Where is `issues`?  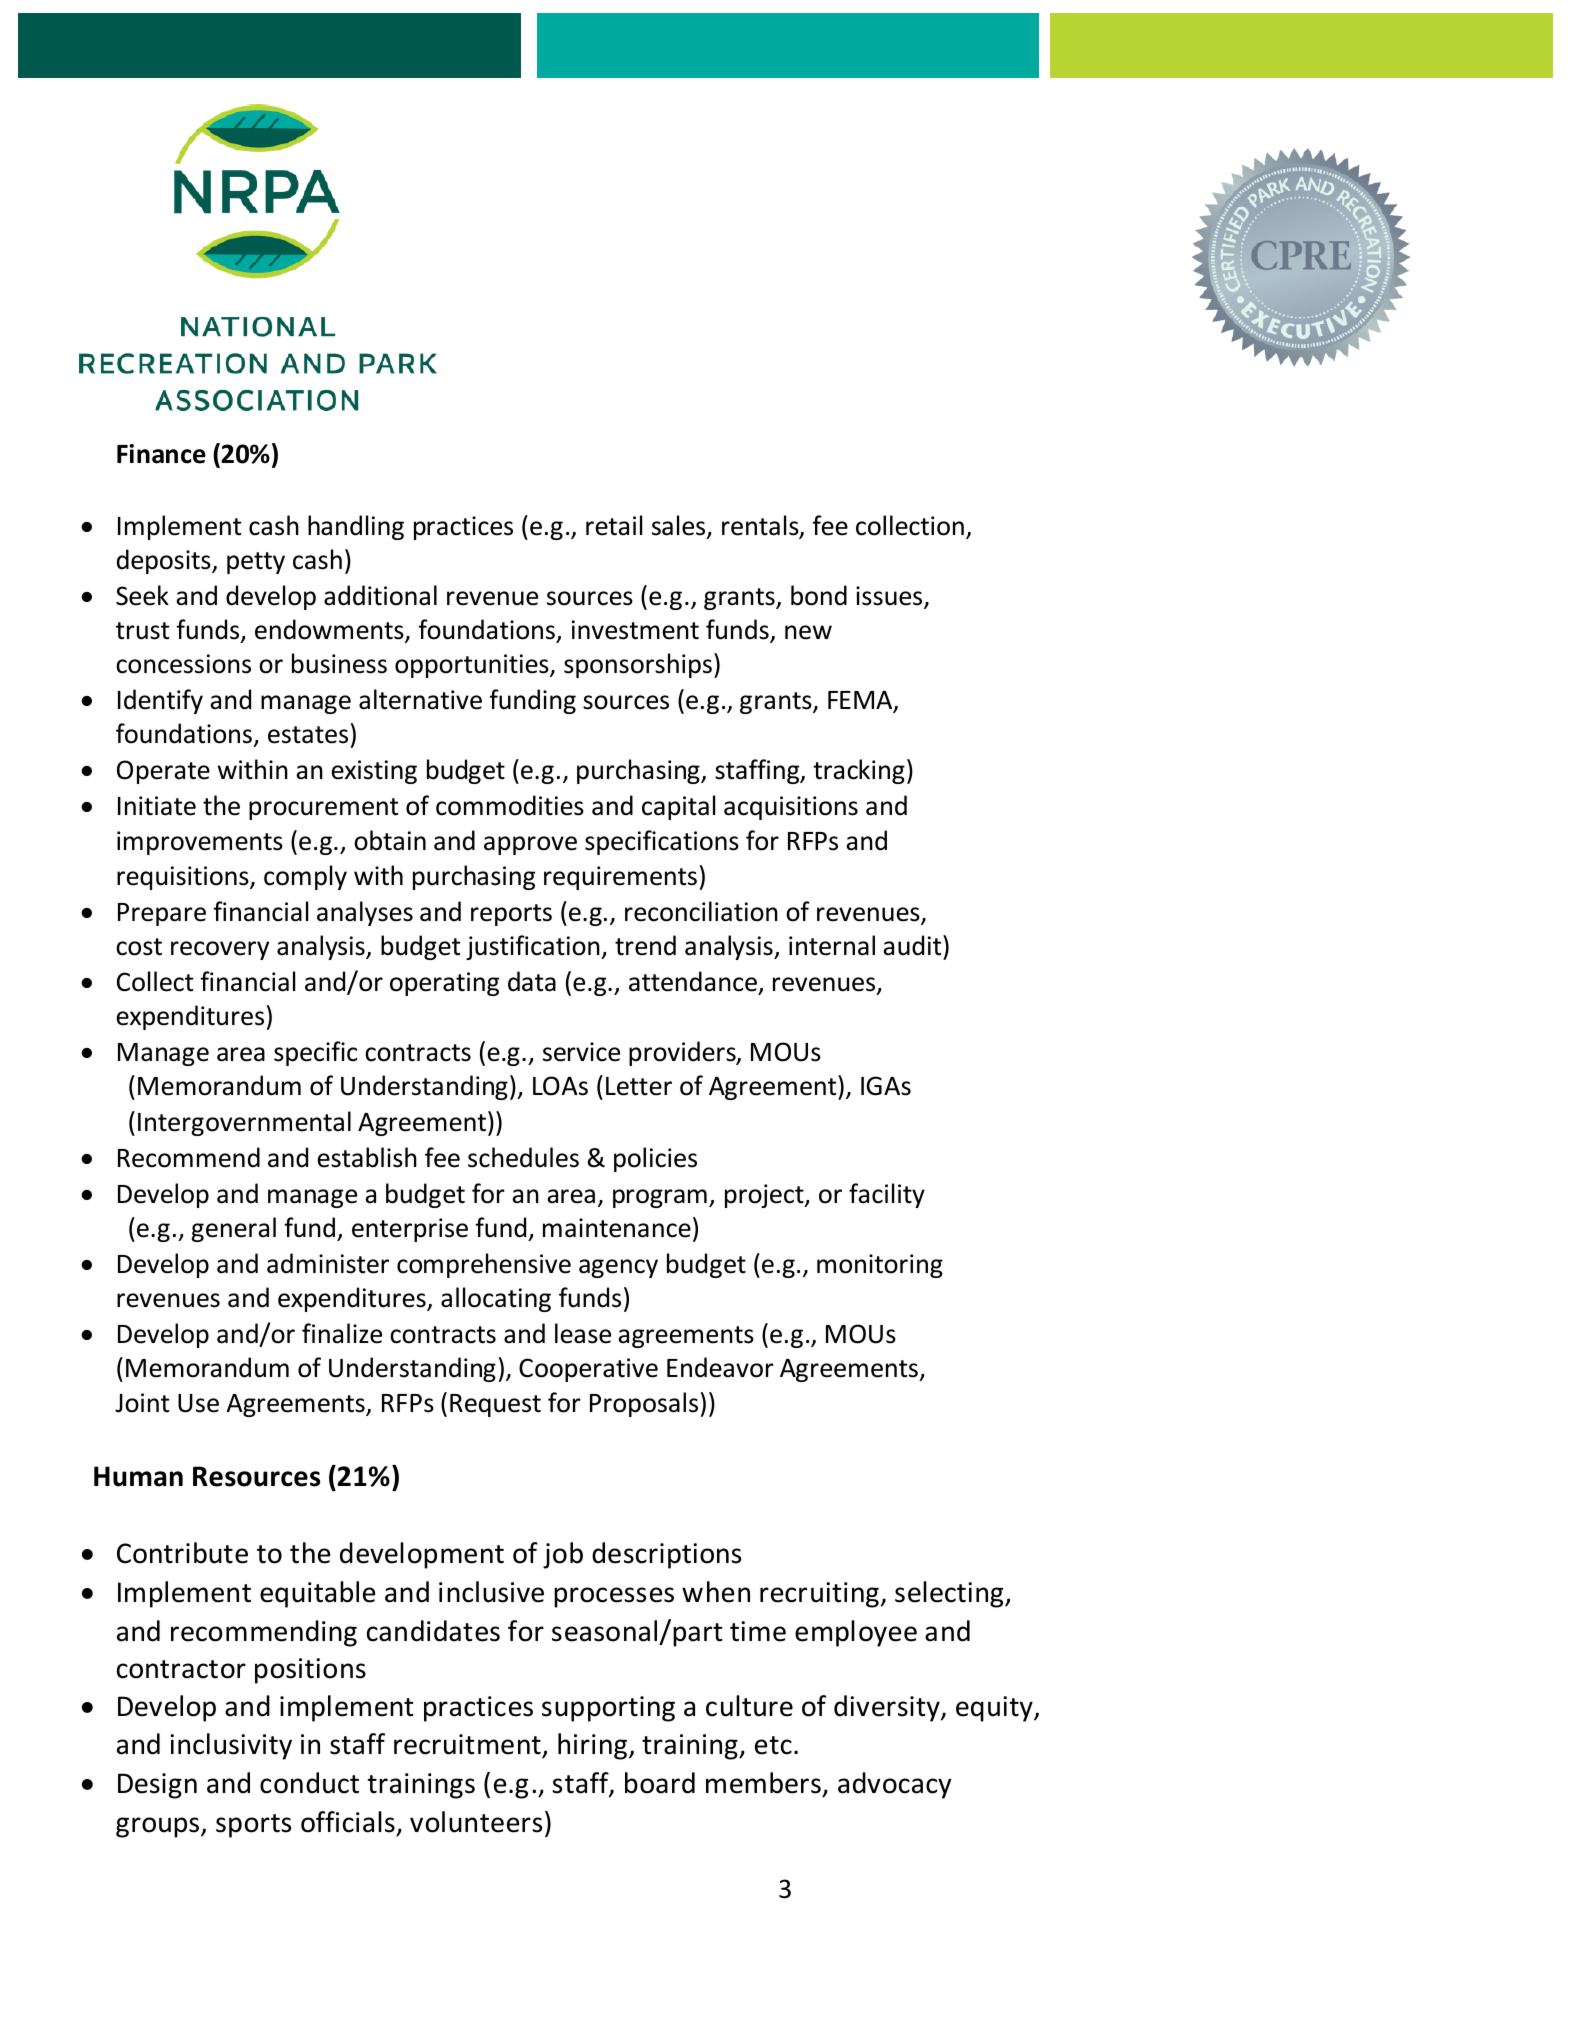
issues is located at coordinates (890, 597).
